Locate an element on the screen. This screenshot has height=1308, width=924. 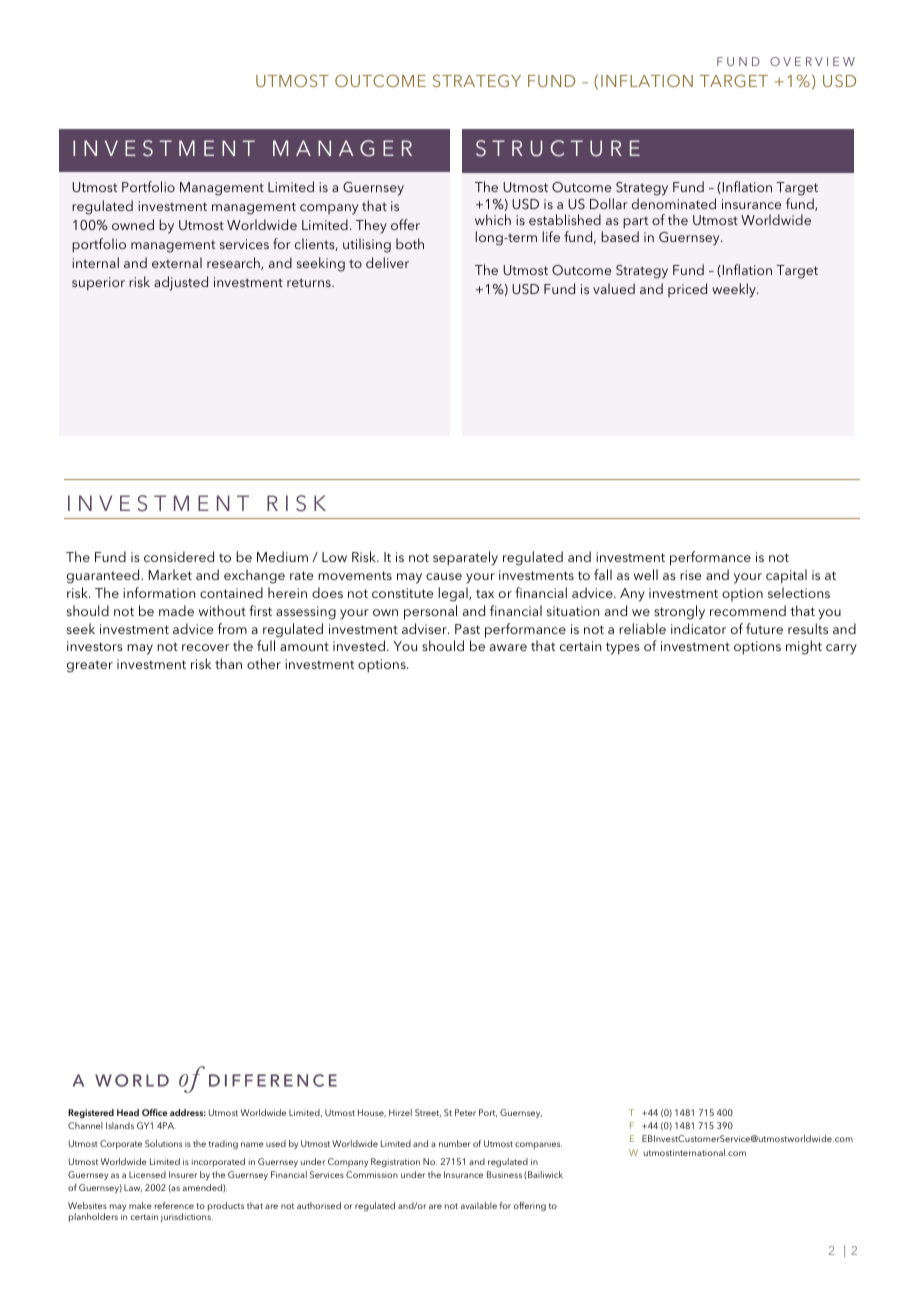
capital is located at coordinates (786, 576).
